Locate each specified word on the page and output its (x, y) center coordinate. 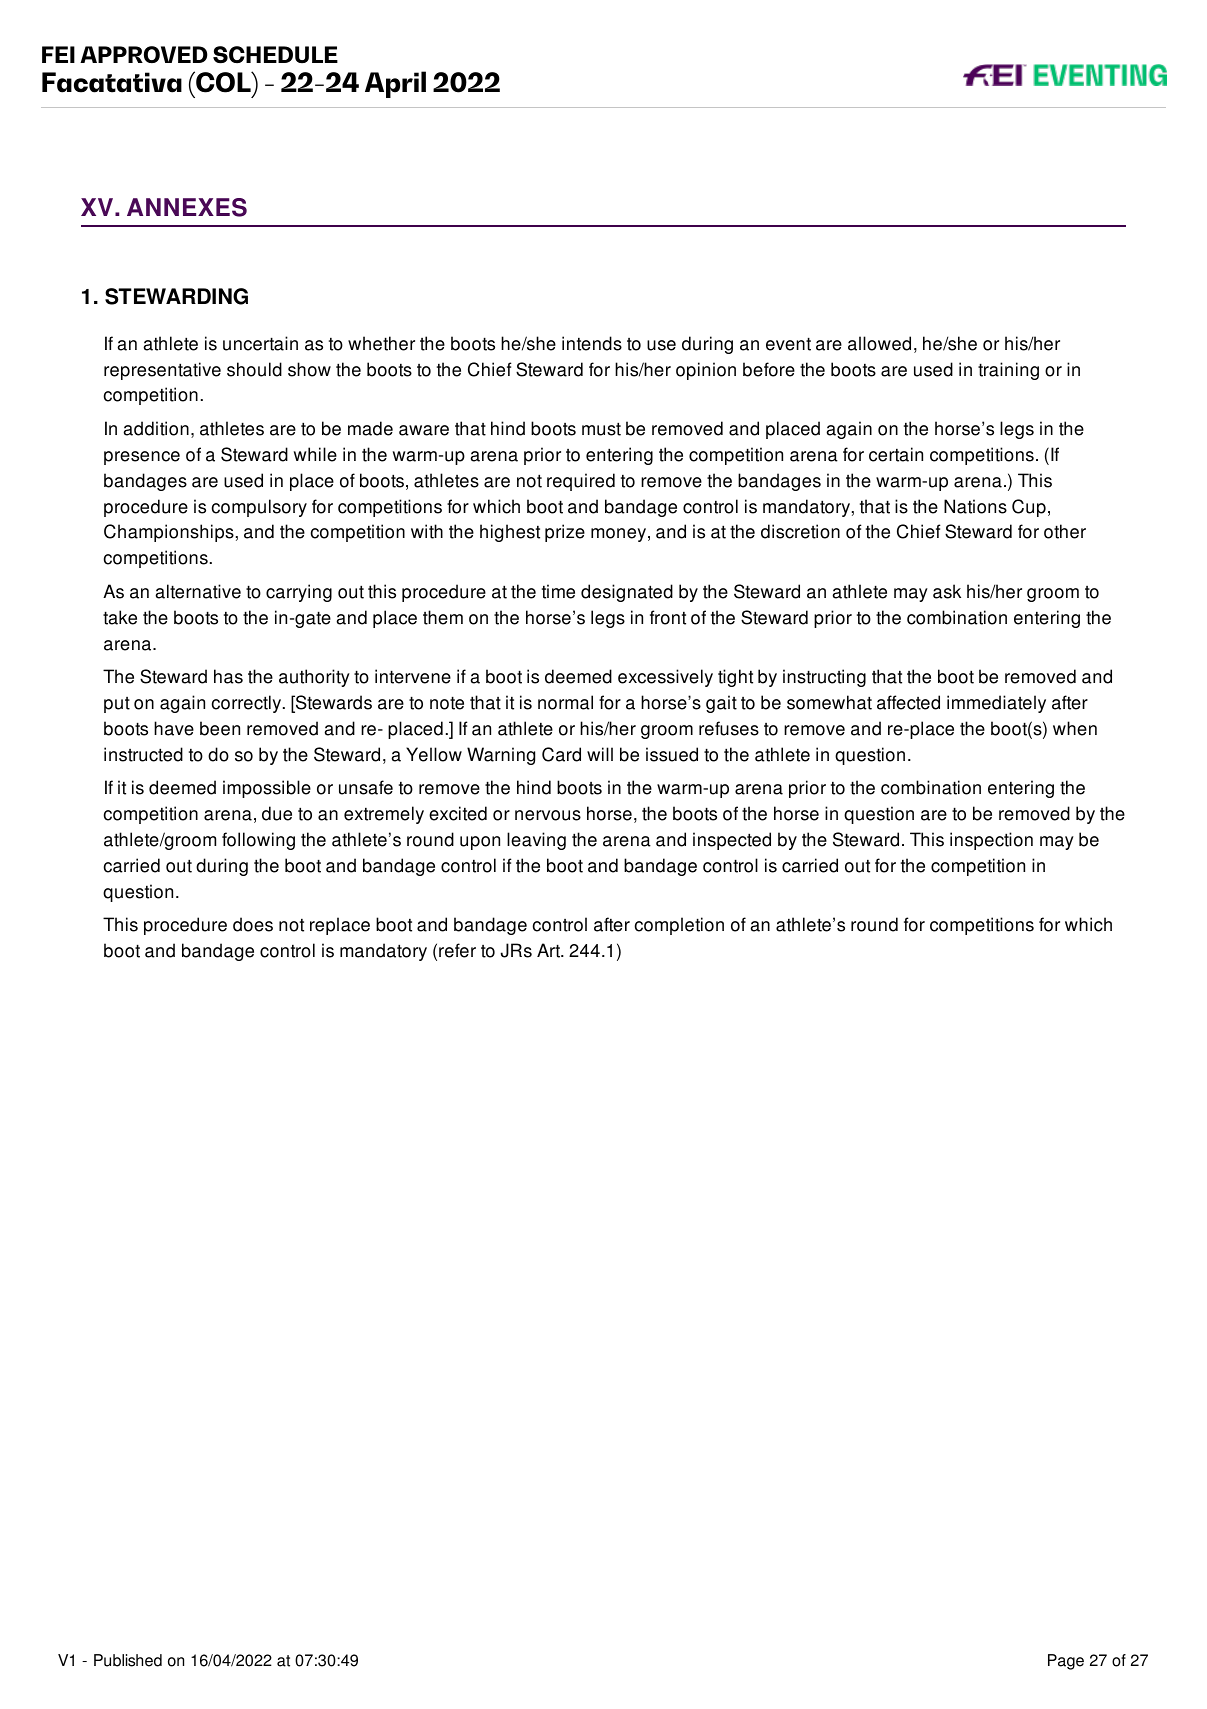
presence (142, 458)
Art (549, 950)
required (581, 482)
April (395, 84)
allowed (879, 343)
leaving (536, 841)
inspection (991, 841)
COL (223, 82)
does (253, 924)
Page (1066, 1662)
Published (128, 1660)
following (258, 841)
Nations (975, 506)
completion (679, 926)
